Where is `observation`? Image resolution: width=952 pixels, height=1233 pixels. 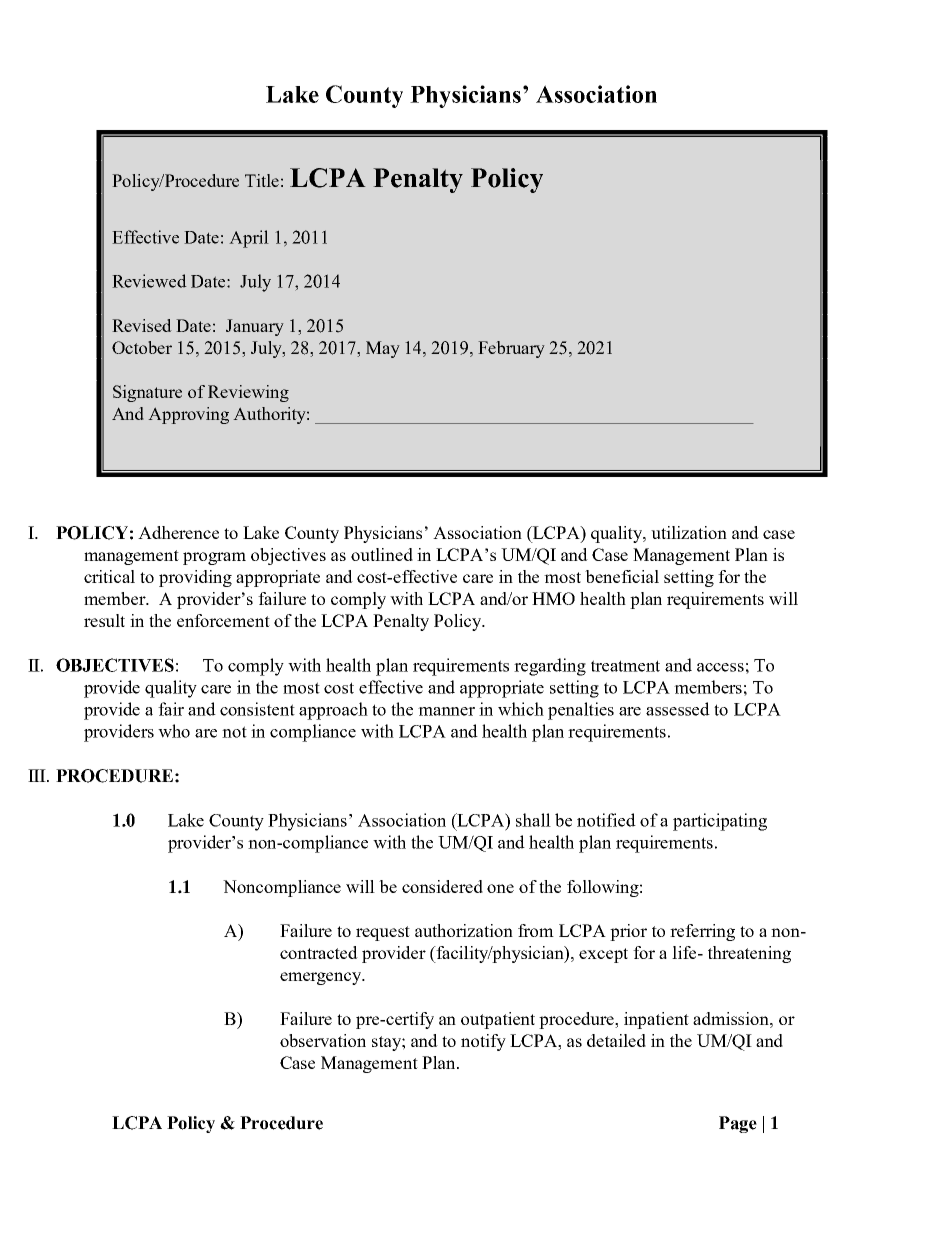 observation is located at coordinates (323, 1040).
